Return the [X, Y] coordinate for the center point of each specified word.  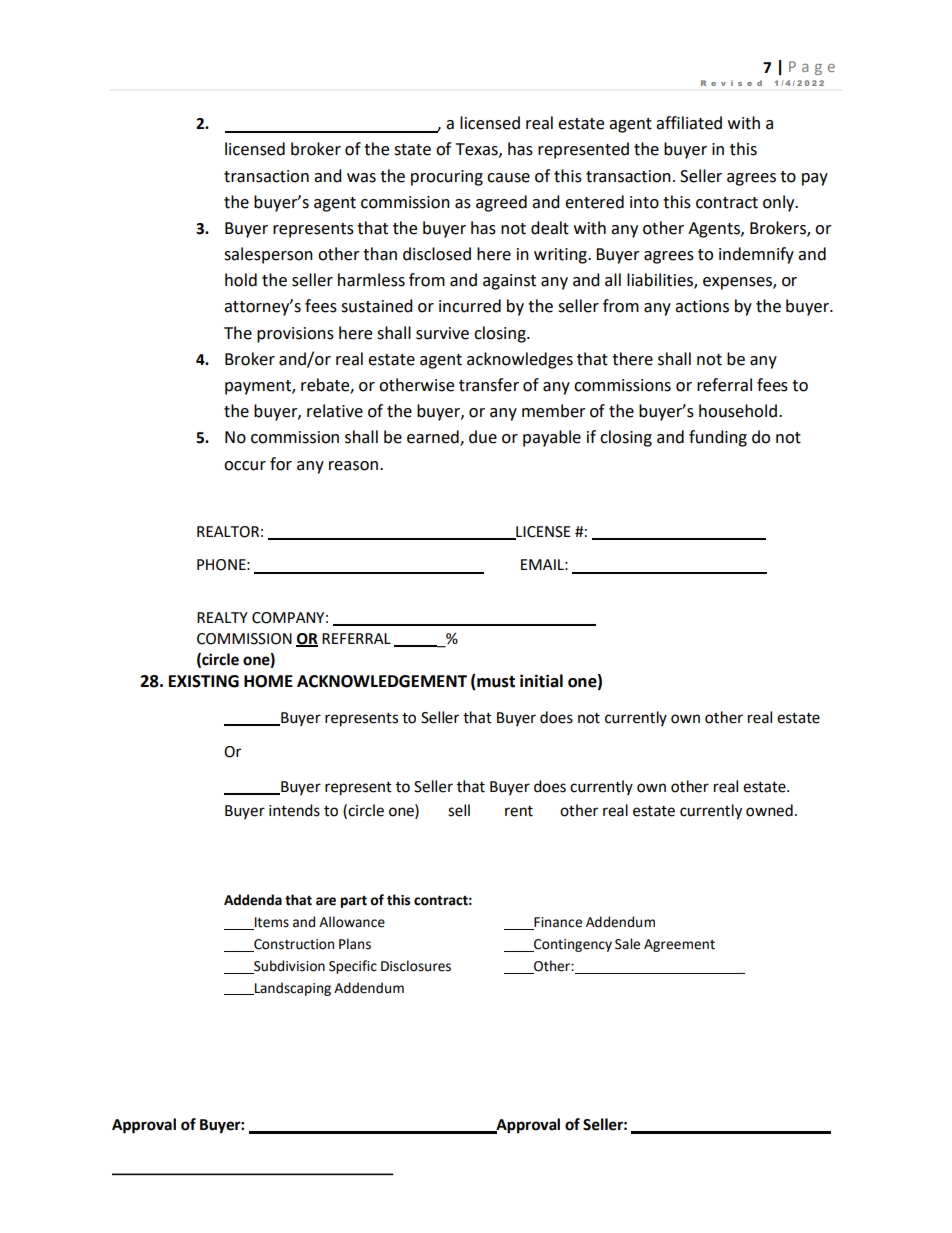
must [495, 682]
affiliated [689, 123]
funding [718, 438]
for [281, 464]
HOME [268, 681]
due [483, 437]
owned [769, 810]
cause [508, 178]
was [361, 178]
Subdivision [289, 966]
